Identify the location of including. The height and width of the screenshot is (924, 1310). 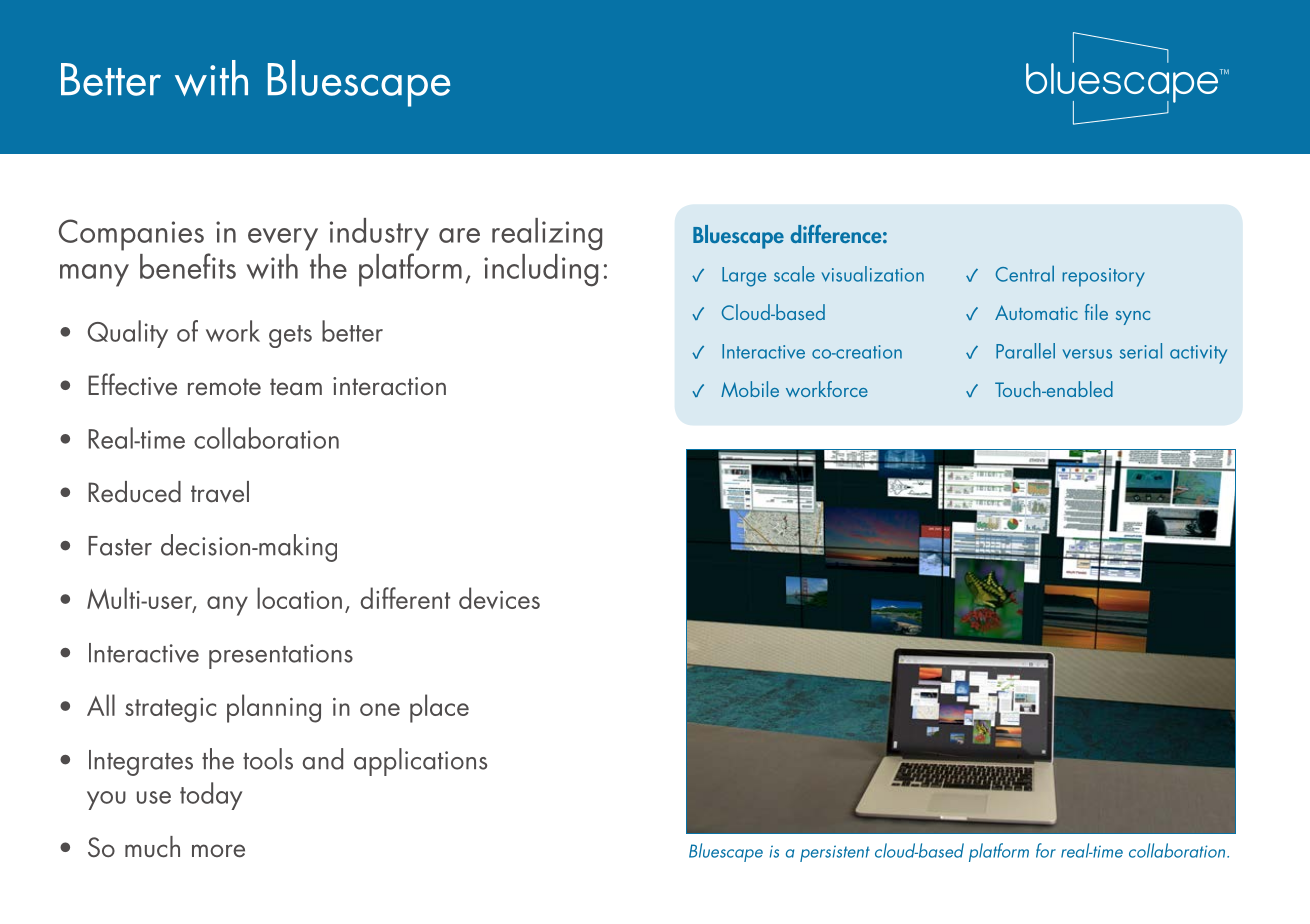
(541, 270).
